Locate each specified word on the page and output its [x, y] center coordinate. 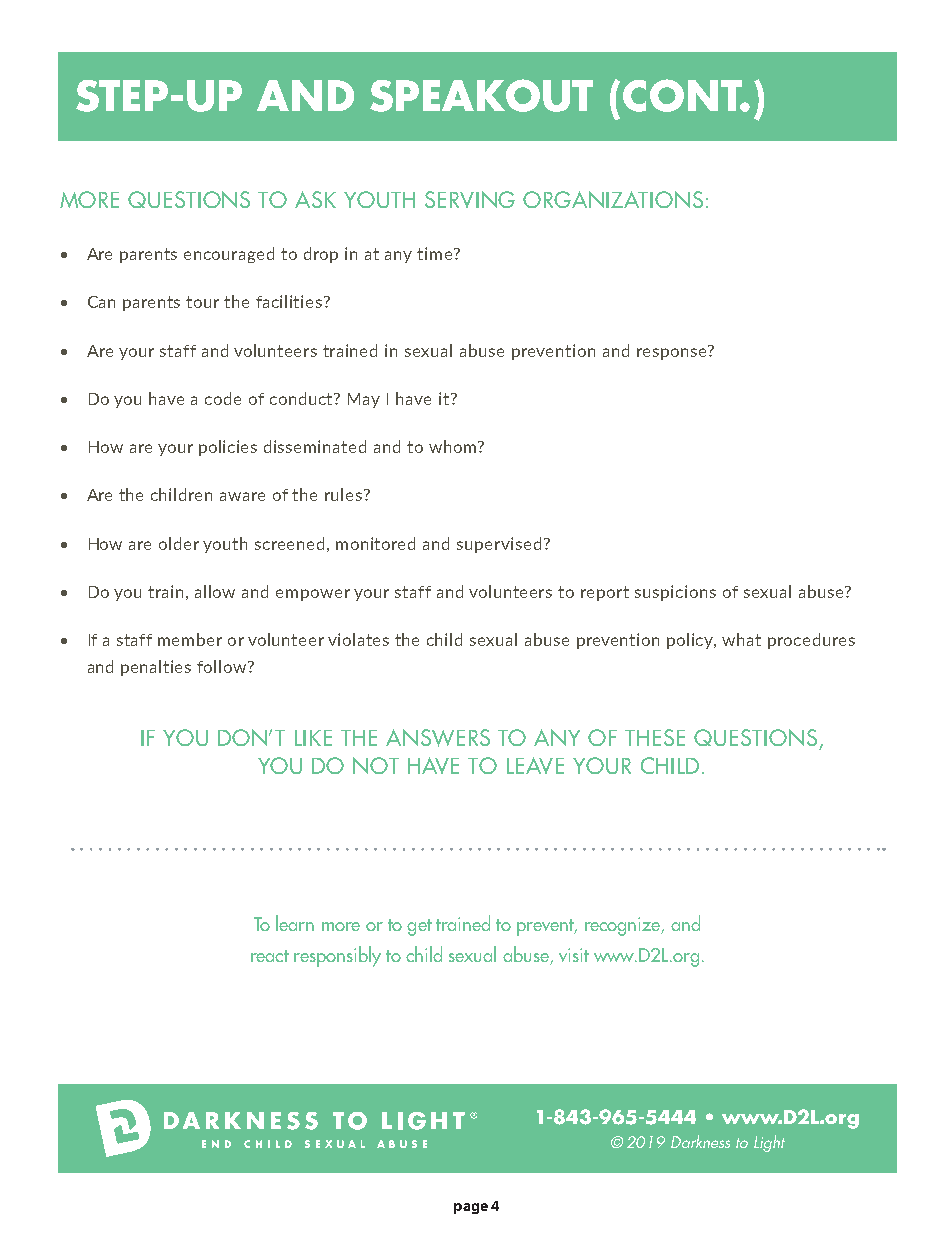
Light [769, 1143]
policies [228, 448]
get [419, 927]
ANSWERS [438, 738]
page [471, 1208]
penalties [156, 668]
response [673, 352]
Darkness [700, 1141]
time [436, 253]
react [270, 956]
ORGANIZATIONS [613, 199]
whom [452, 446]
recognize [624, 926]
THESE [655, 737]
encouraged [229, 255]
